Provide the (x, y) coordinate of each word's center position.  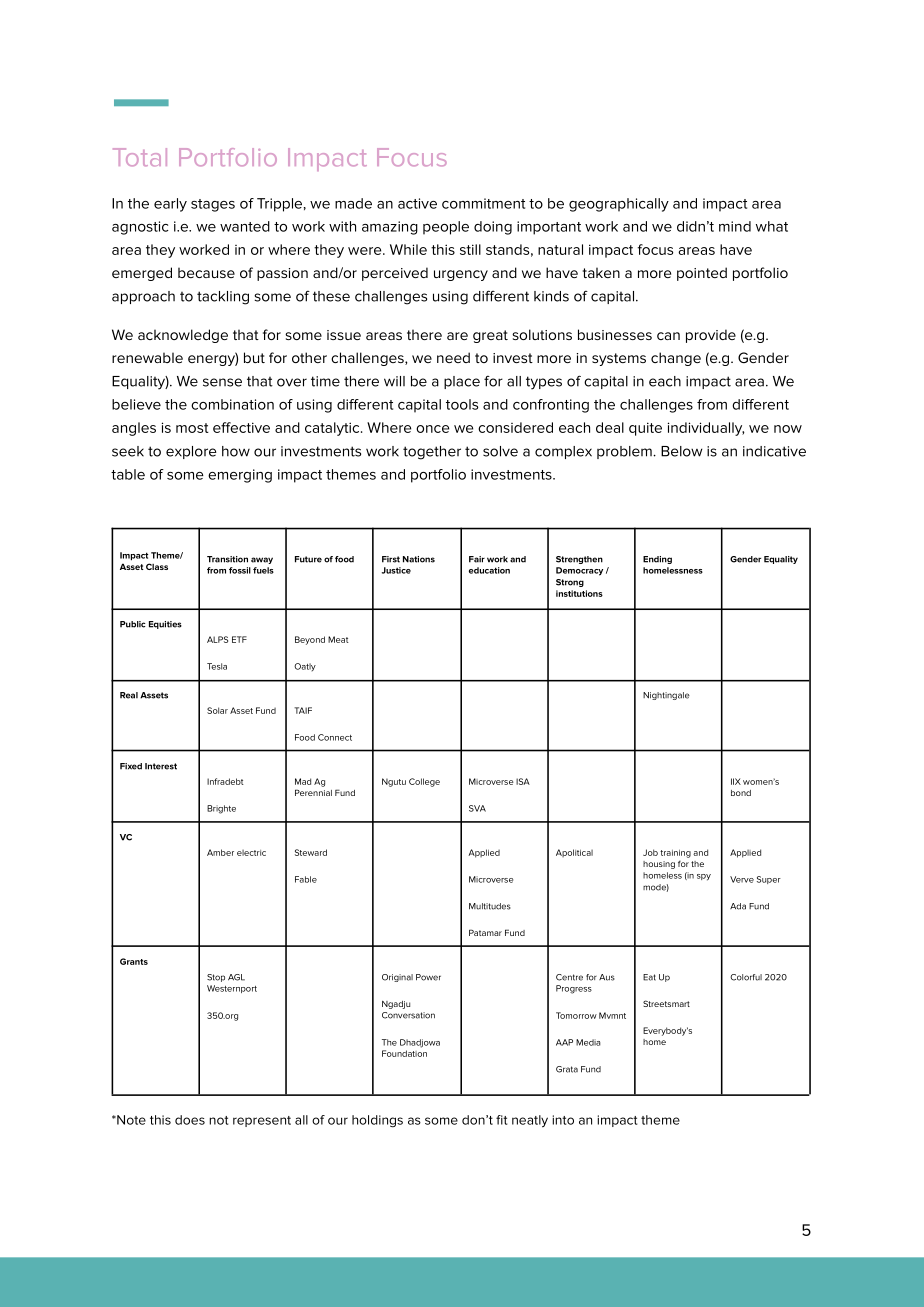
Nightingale (666, 696)
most (192, 428)
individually (706, 429)
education (489, 570)
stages (213, 205)
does (190, 1120)
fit (501, 1120)
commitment (483, 203)
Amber (220, 852)
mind (735, 226)
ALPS (217, 639)
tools (462, 404)
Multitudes (490, 906)
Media (588, 1042)
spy (704, 877)
